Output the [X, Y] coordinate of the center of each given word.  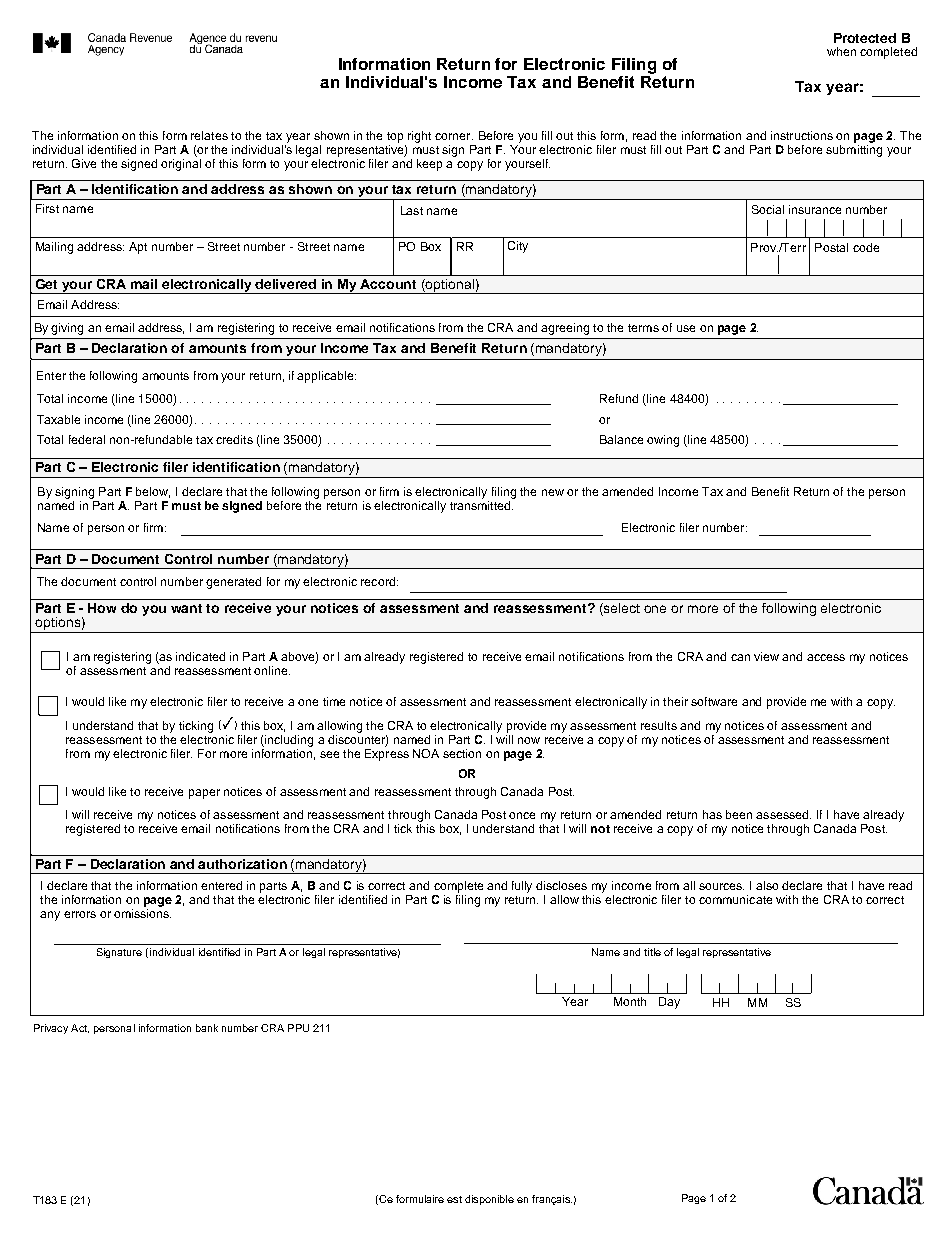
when [841, 51]
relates [209, 135]
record [378, 581]
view [766, 656]
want [186, 608]
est [454, 1199]
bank [207, 1028]
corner [454, 136]
